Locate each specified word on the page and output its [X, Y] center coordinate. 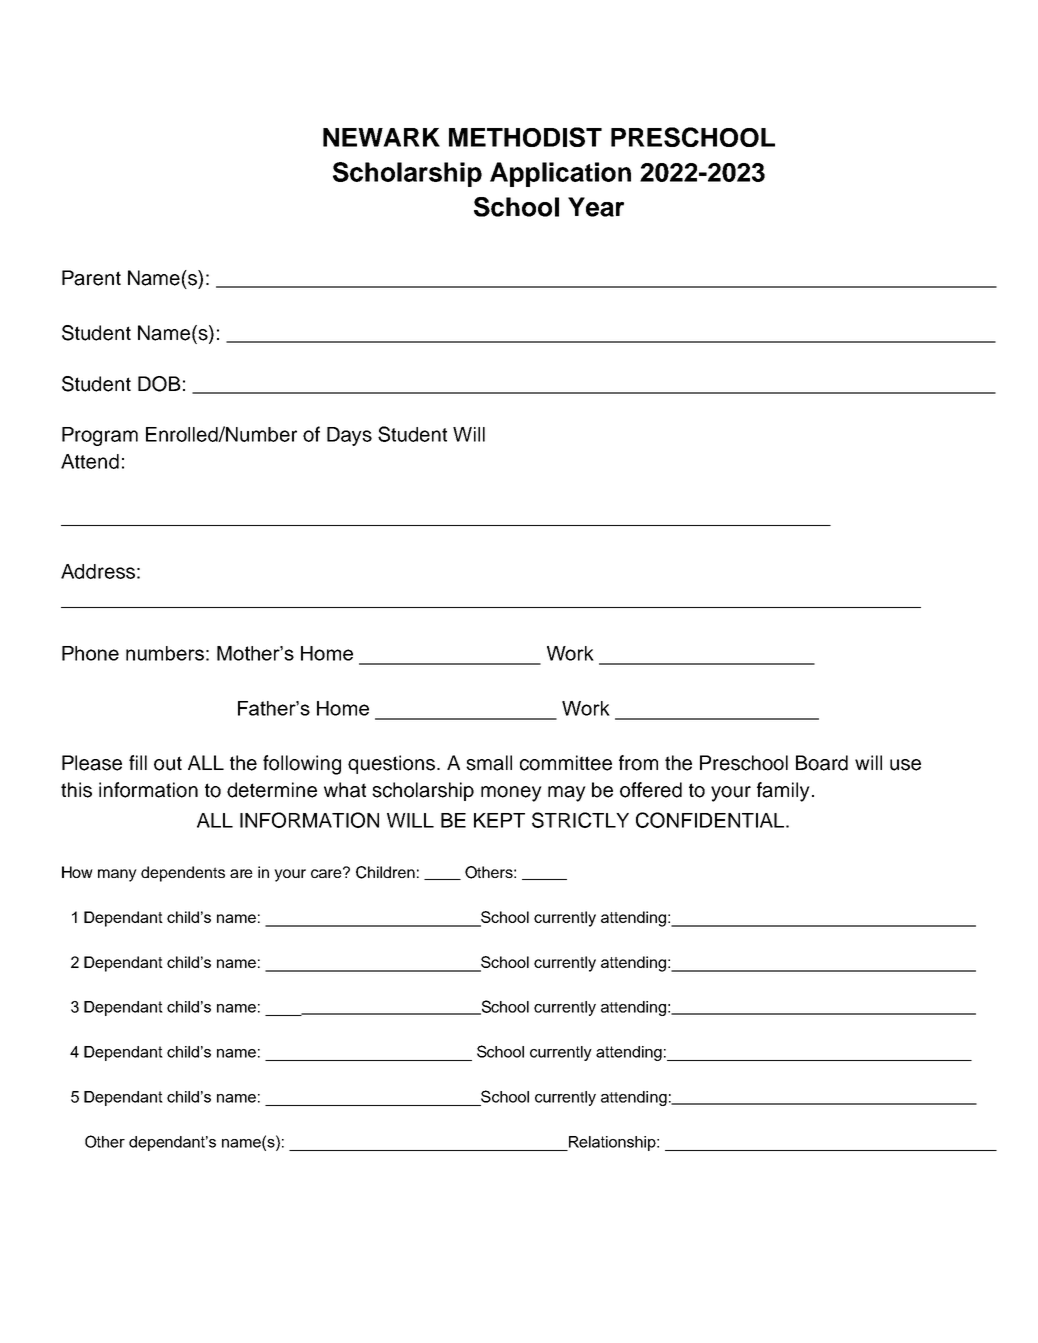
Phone [90, 653]
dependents [183, 874]
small [489, 763]
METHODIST [525, 137]
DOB [159, 384]
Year [596, 207]
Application [560, 174]
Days [349, 436]
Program [100, 436]
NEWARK [381, 137]
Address [98, 571]
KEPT [499, 820]
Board [822, 763]
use [905, 765]
